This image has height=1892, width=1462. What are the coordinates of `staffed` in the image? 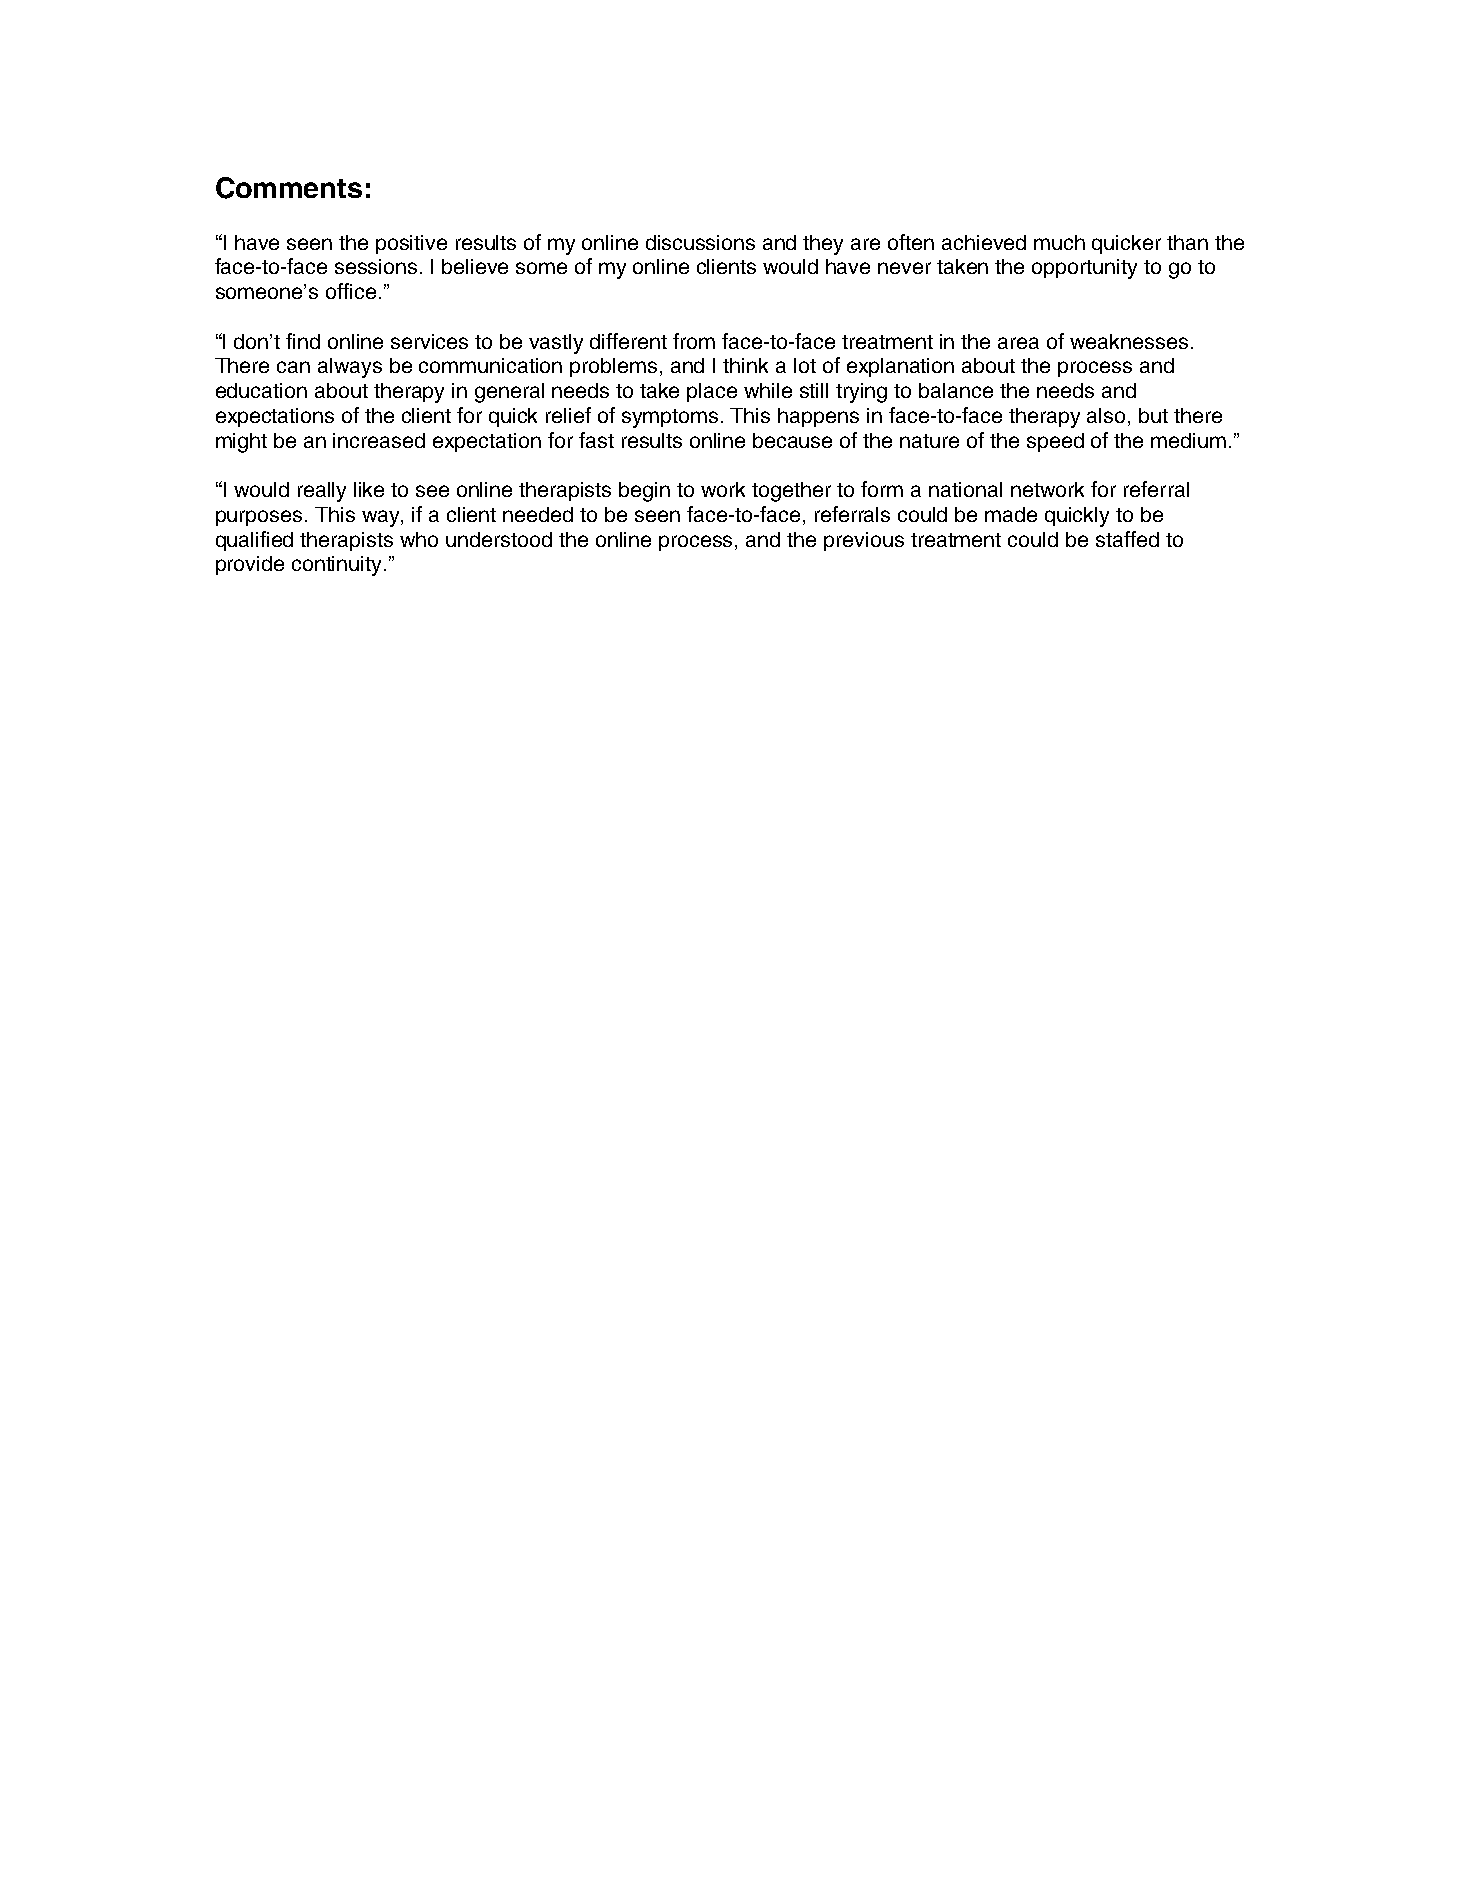 It's located at (1127, 539).
